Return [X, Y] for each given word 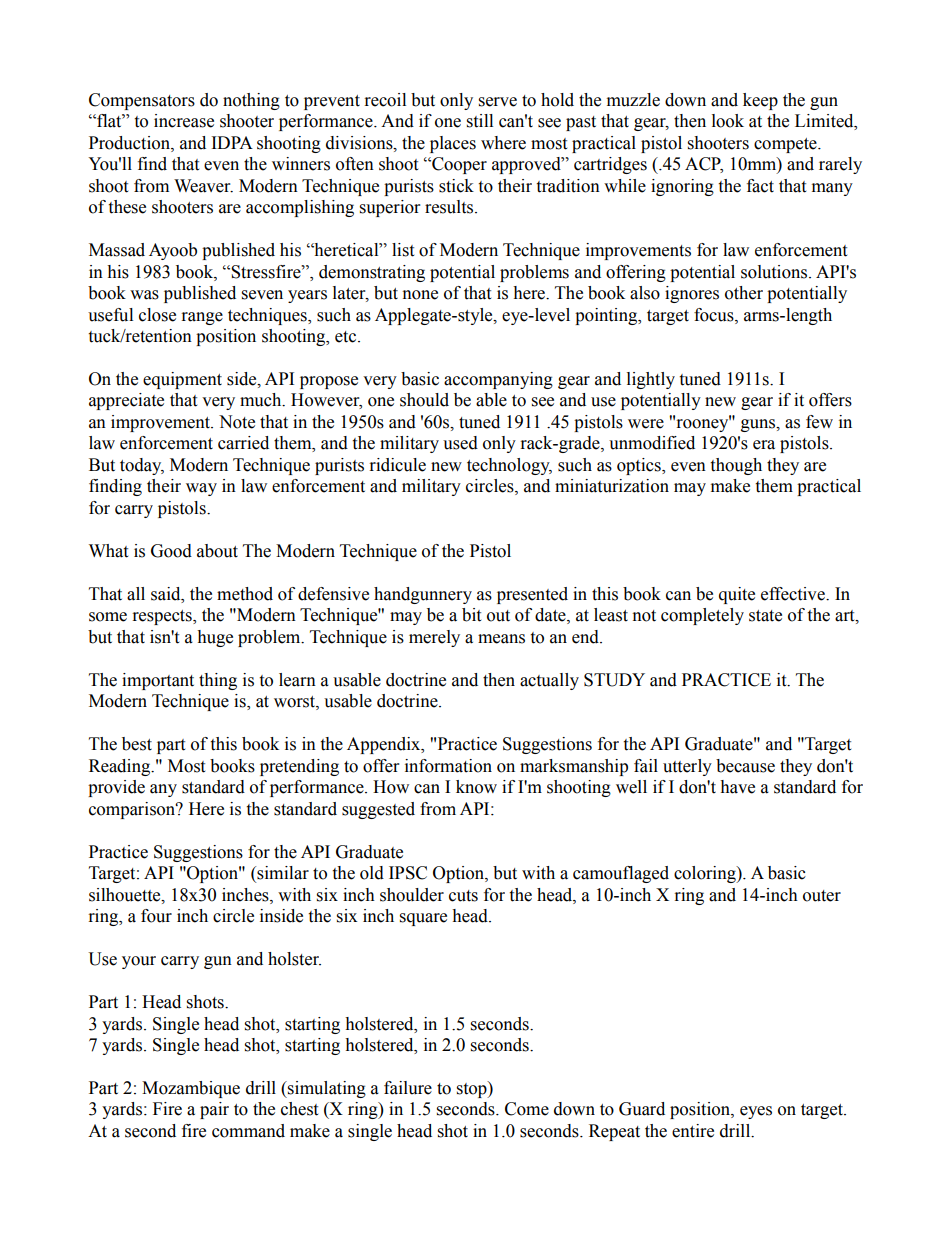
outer [822, 896]
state [765, 616]
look [728, 121]
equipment [182, 380]
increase [184, 121]
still [480, 121]
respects [163, 617]
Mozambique [191, 1089]
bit [471, 615]
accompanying [498, 380]
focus [715, 315]
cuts [463, 896]
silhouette [126, 895]
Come [527, 1109]
